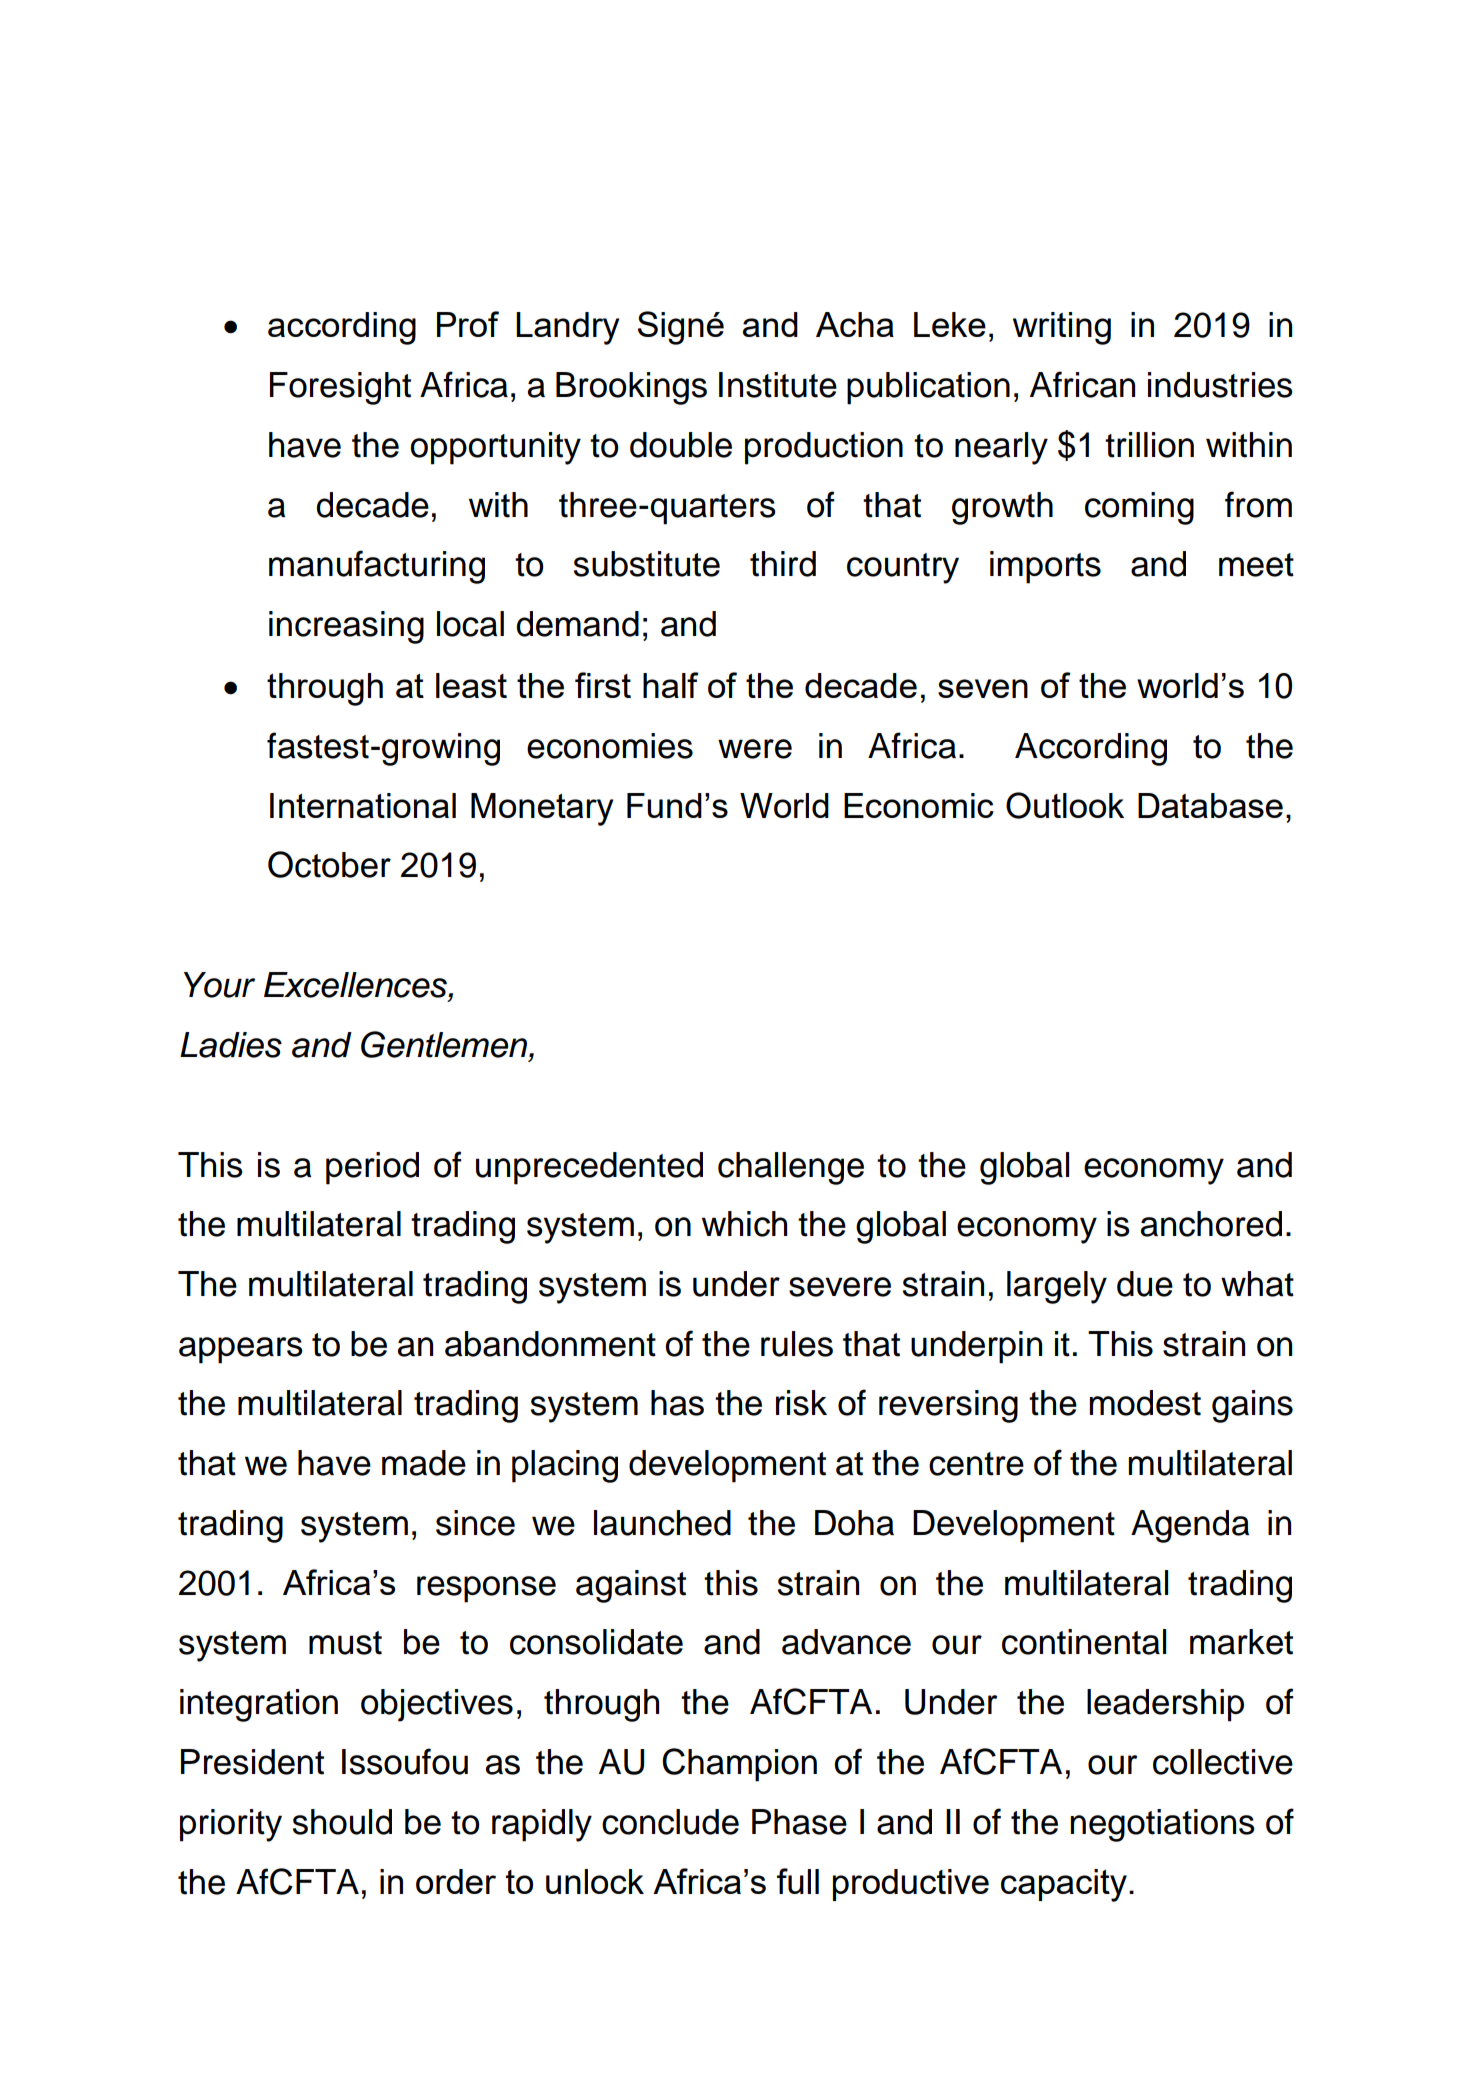 The width and height of the screenshot is (1472, 2084). I want to click on negotiations, so click(1162, 1825).
